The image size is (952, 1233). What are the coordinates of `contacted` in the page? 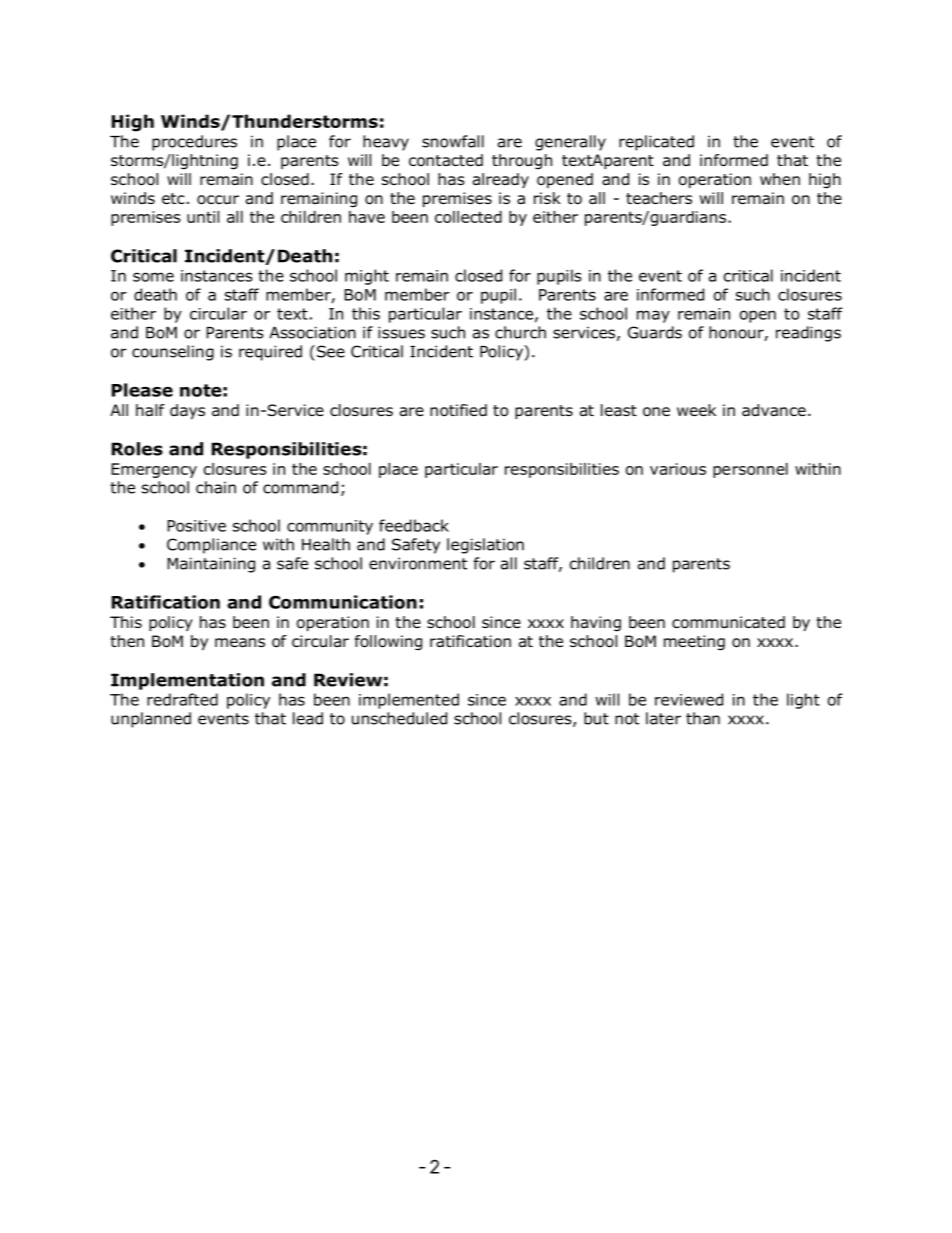 It's located at (446, 160).
